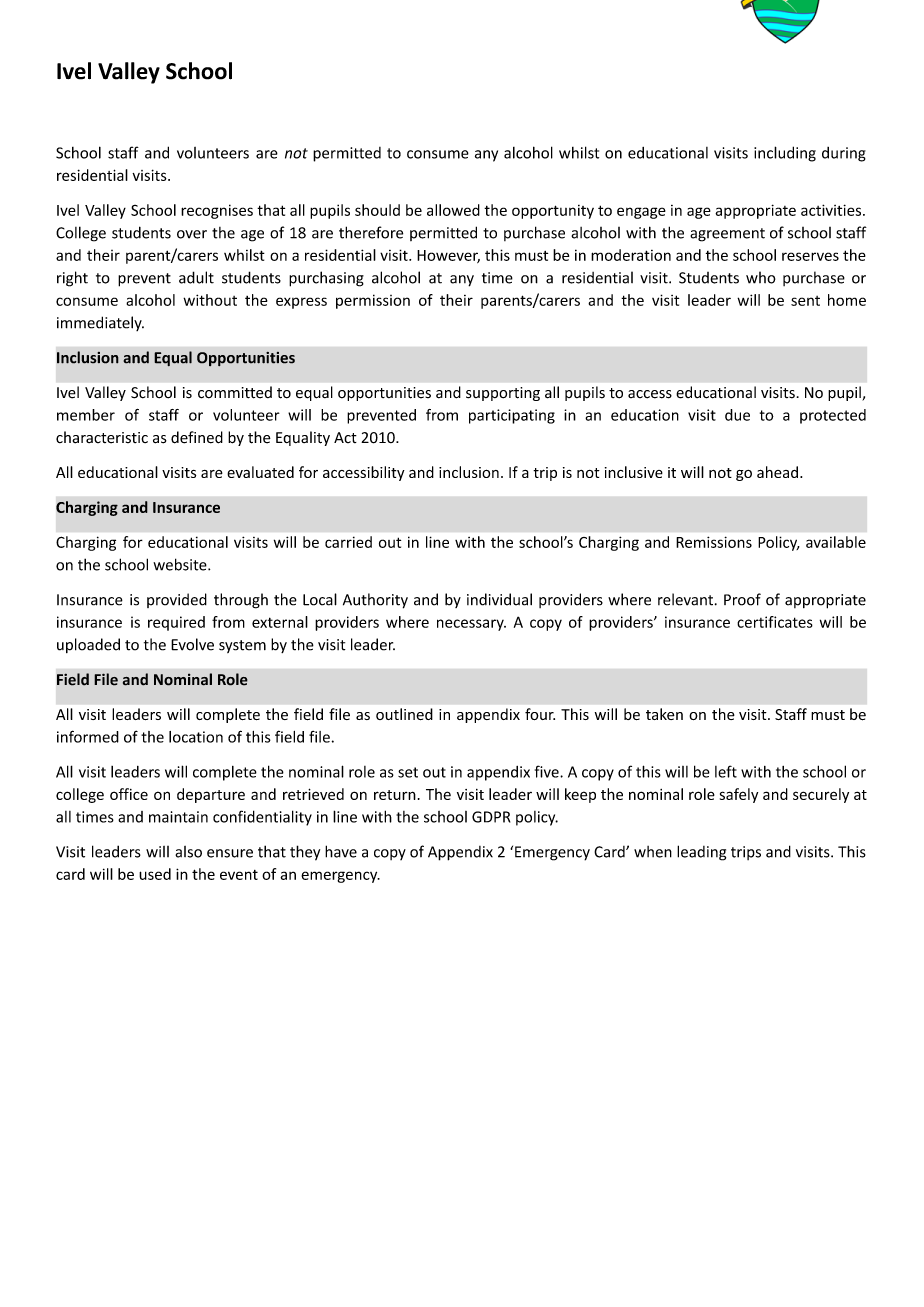 Image resolution: width=924 pixels, height=1307 pixels. Describe the element at coordinates (348, 542) in the screenshot. I see `carried` at that location.
